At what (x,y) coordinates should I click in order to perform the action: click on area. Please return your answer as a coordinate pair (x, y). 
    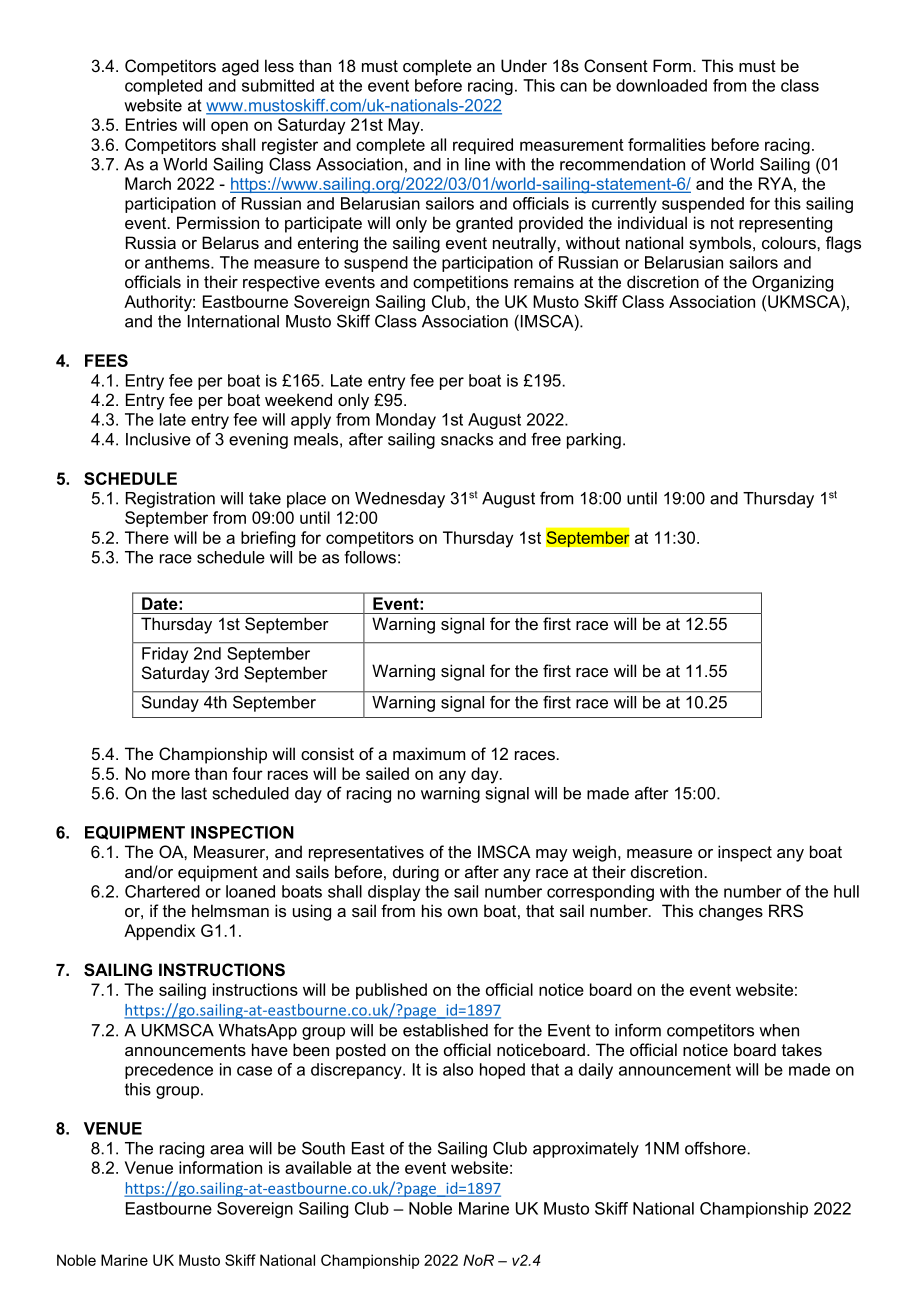
    Looking at the image, I should click on (227, 1150).
